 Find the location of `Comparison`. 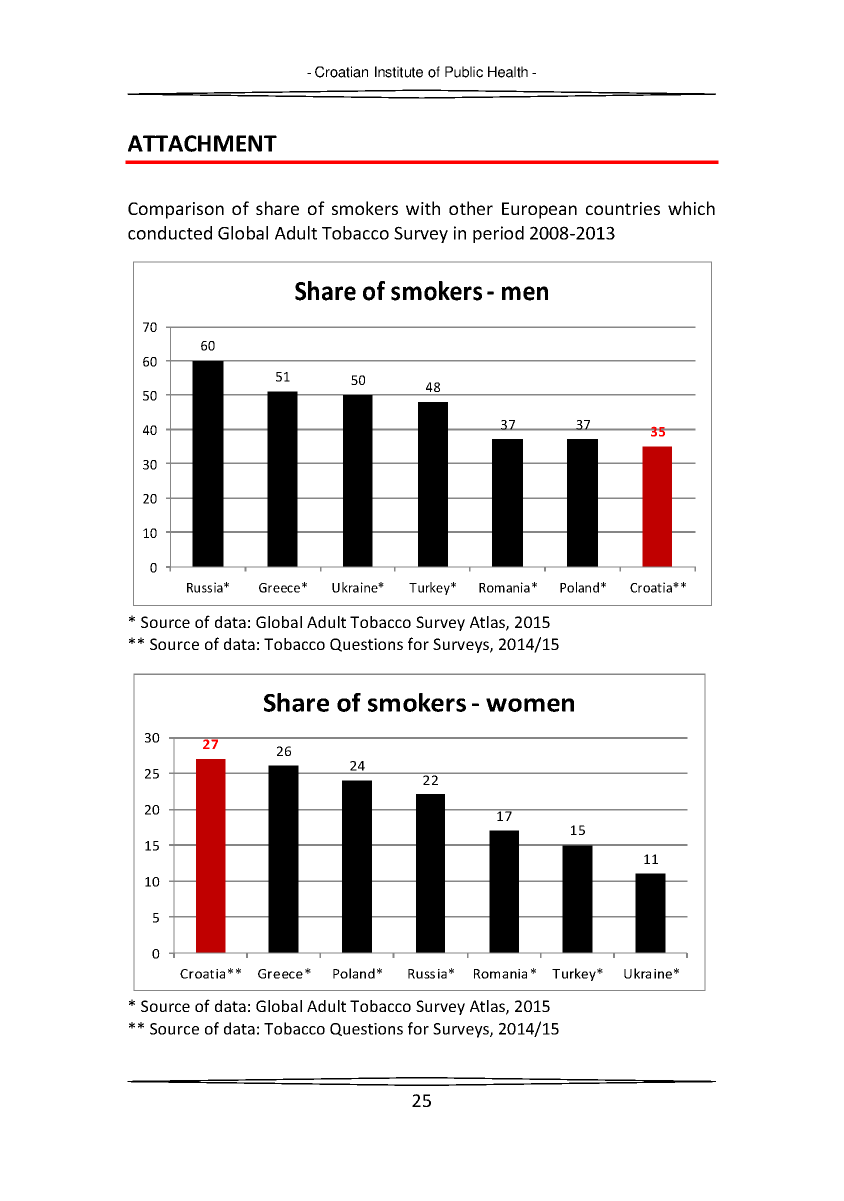

Comparison is located at coordinates (176, 210).
